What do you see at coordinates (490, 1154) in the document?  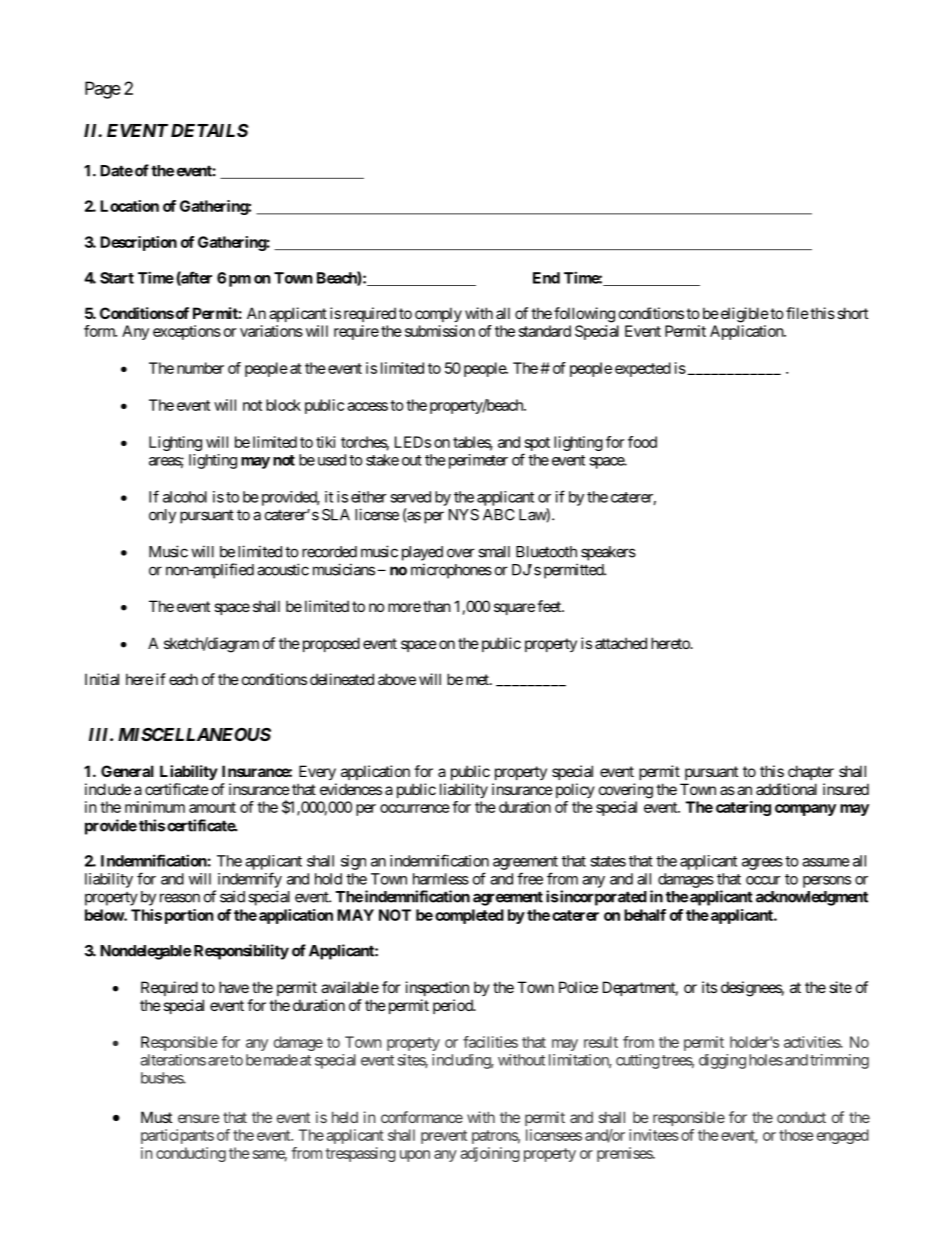 I see `adjoining` at bounding box center [490, 1154].
